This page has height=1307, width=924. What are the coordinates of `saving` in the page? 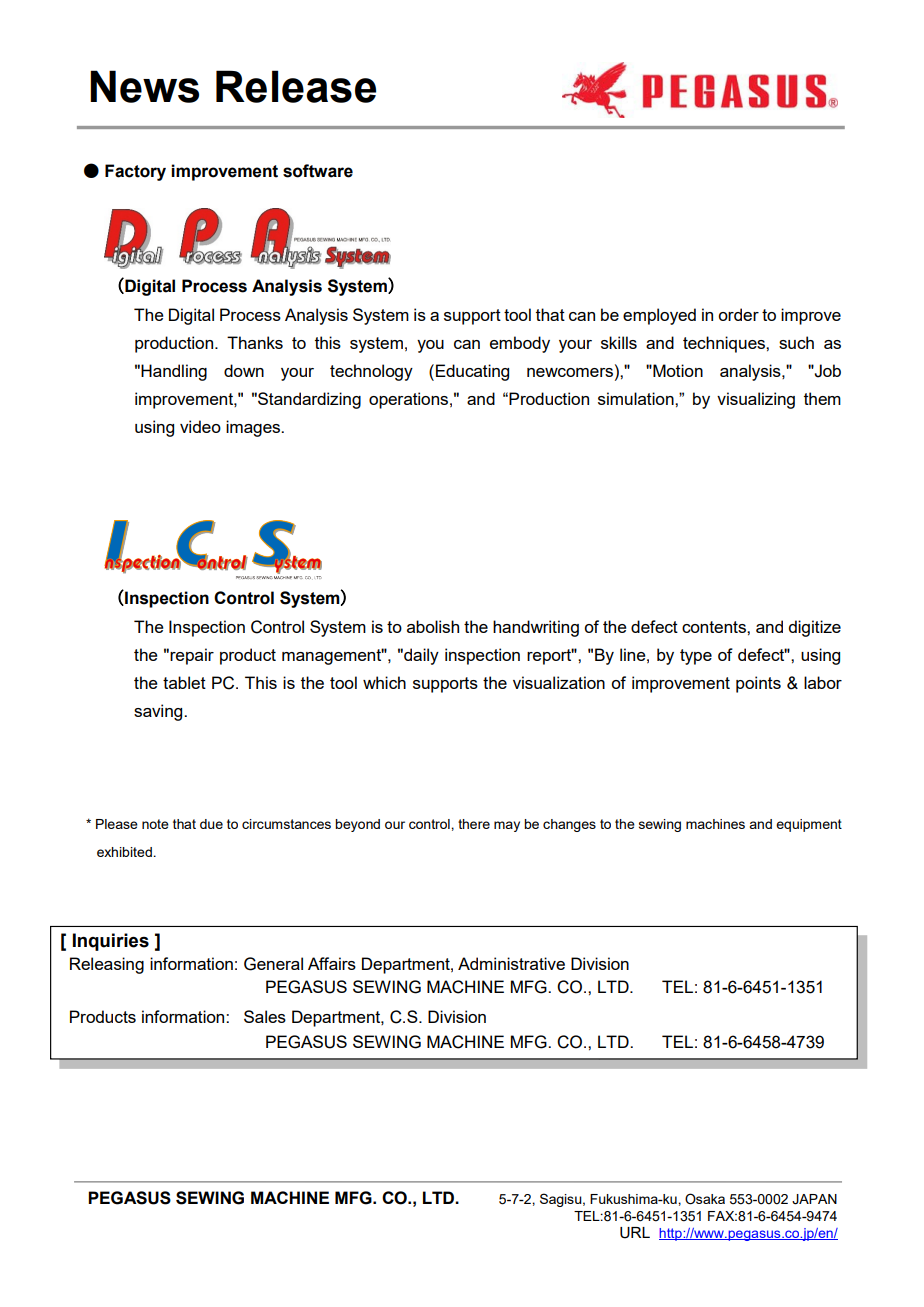 It's located at (159, 712).
